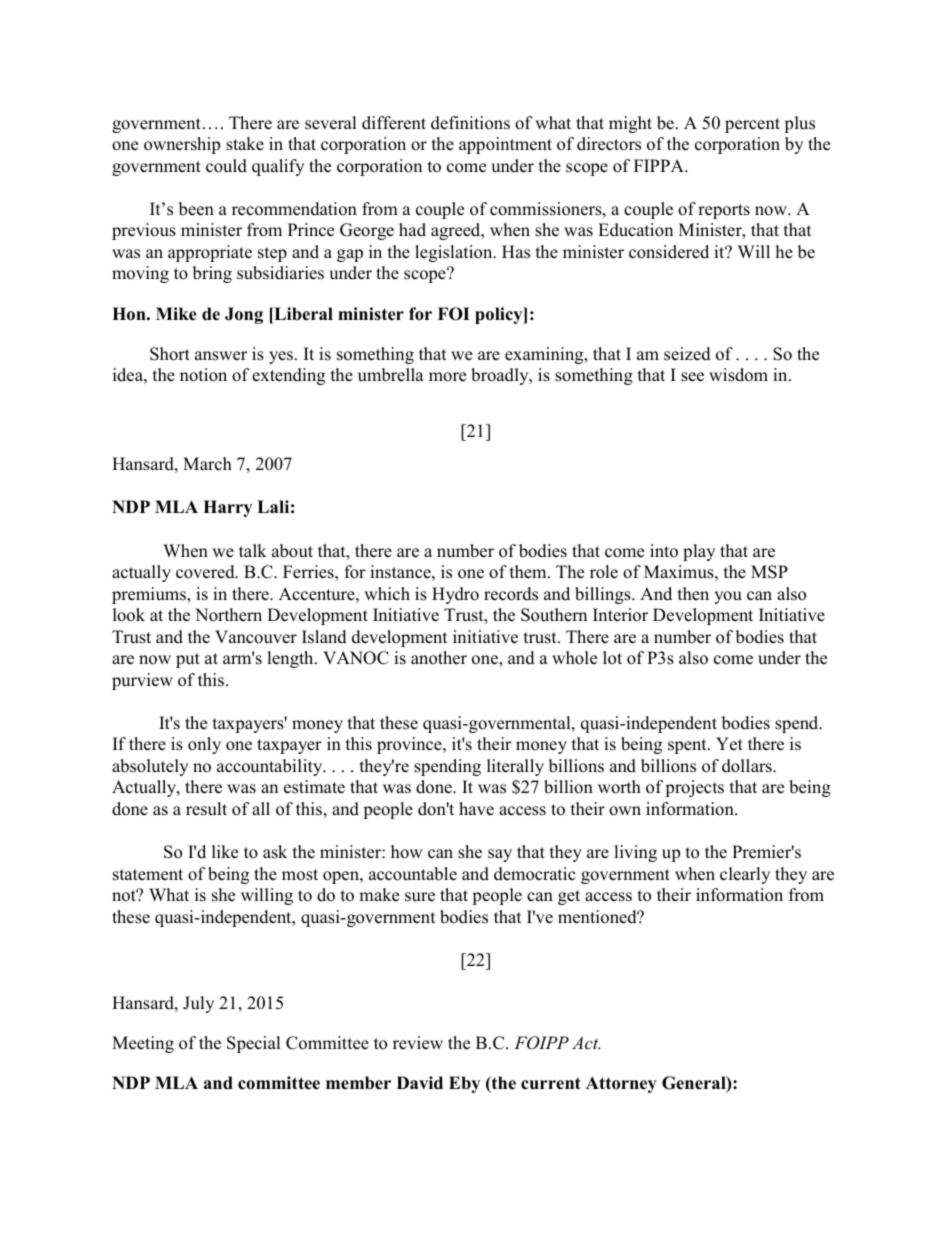 Image resolution: width=952 pixels, height=1233 pixels. I want to click on see, so click(692, 377).
